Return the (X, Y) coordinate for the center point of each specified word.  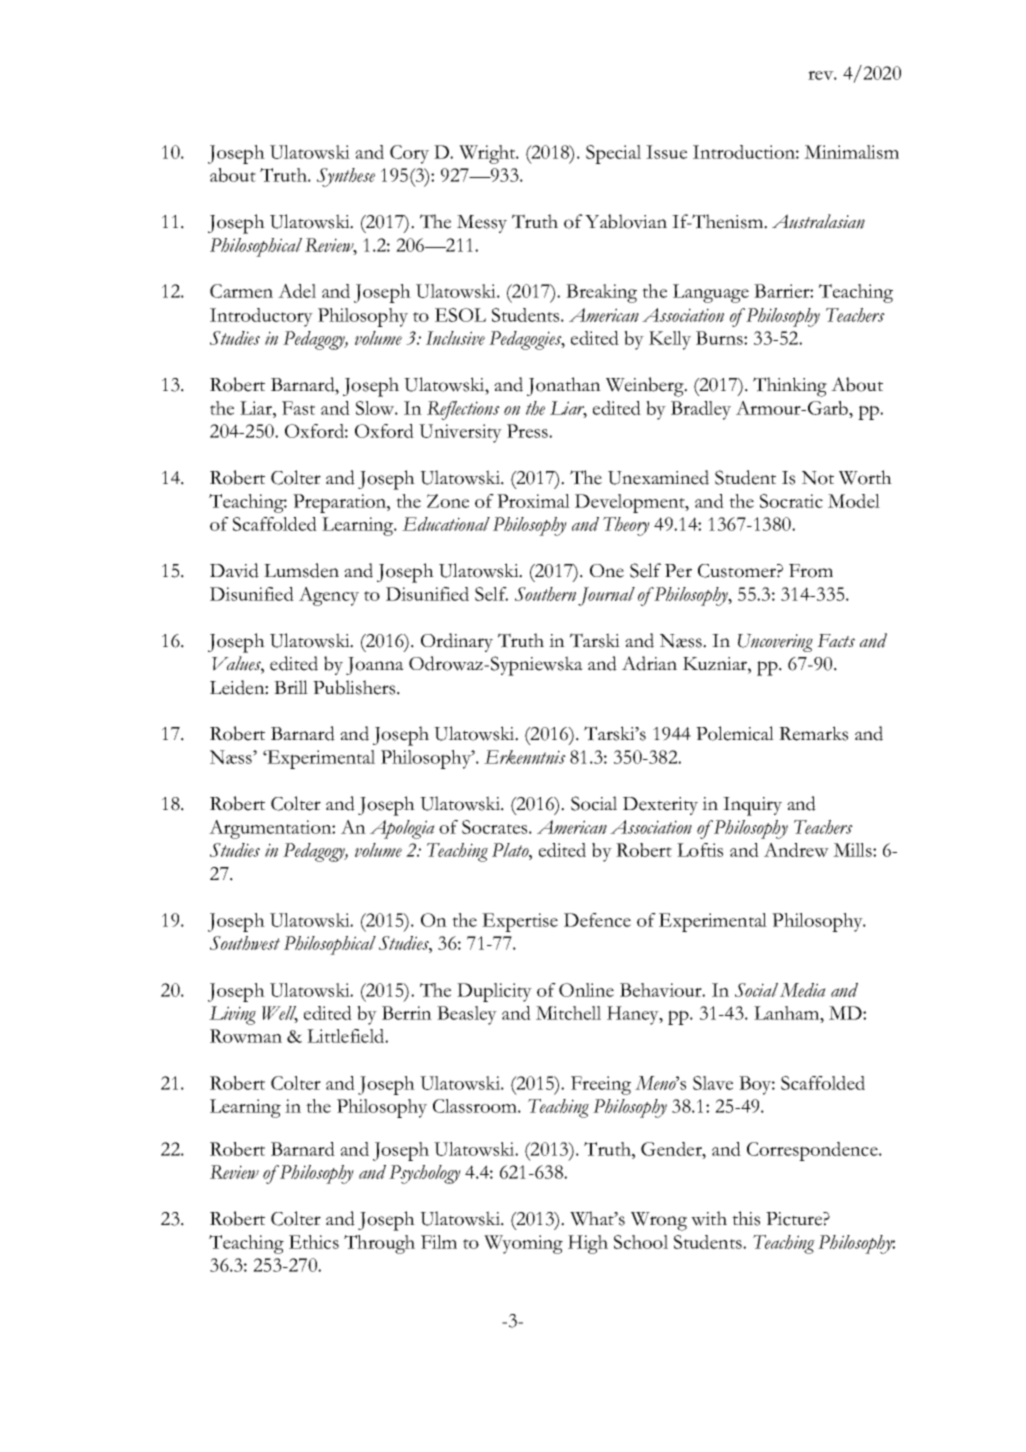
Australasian (818, 221)
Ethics (314, 1242)
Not (818, 478)
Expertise (520, 922)
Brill (291, 687)
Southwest (245, 943)
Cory (409, 154)
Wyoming (523, 1244)
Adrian (649, 663)
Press (528, 431)
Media (803, 990)
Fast (298, 408)
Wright (488, 154)
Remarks (813, 733)
